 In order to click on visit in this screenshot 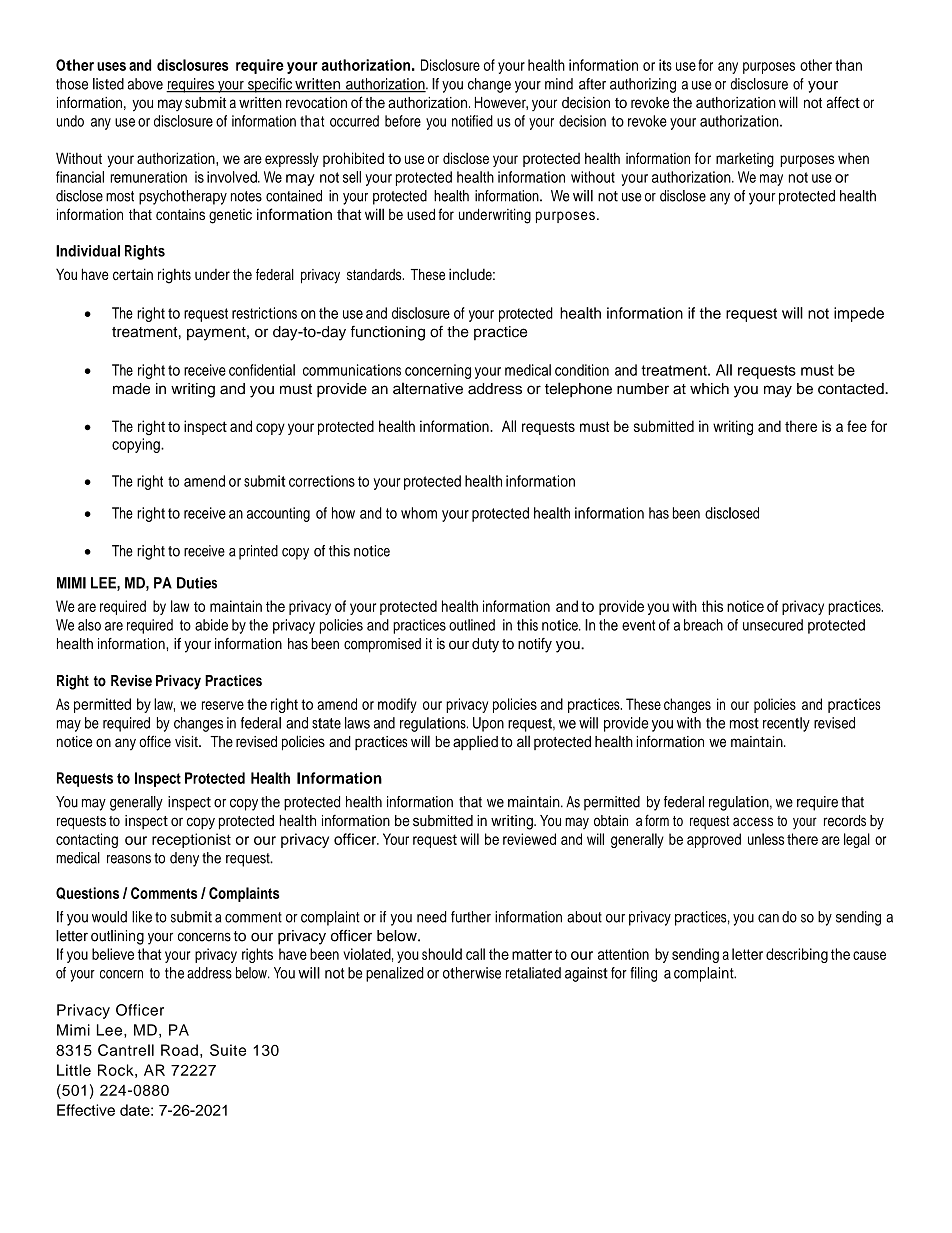, I will do `click(187, 742)`.
